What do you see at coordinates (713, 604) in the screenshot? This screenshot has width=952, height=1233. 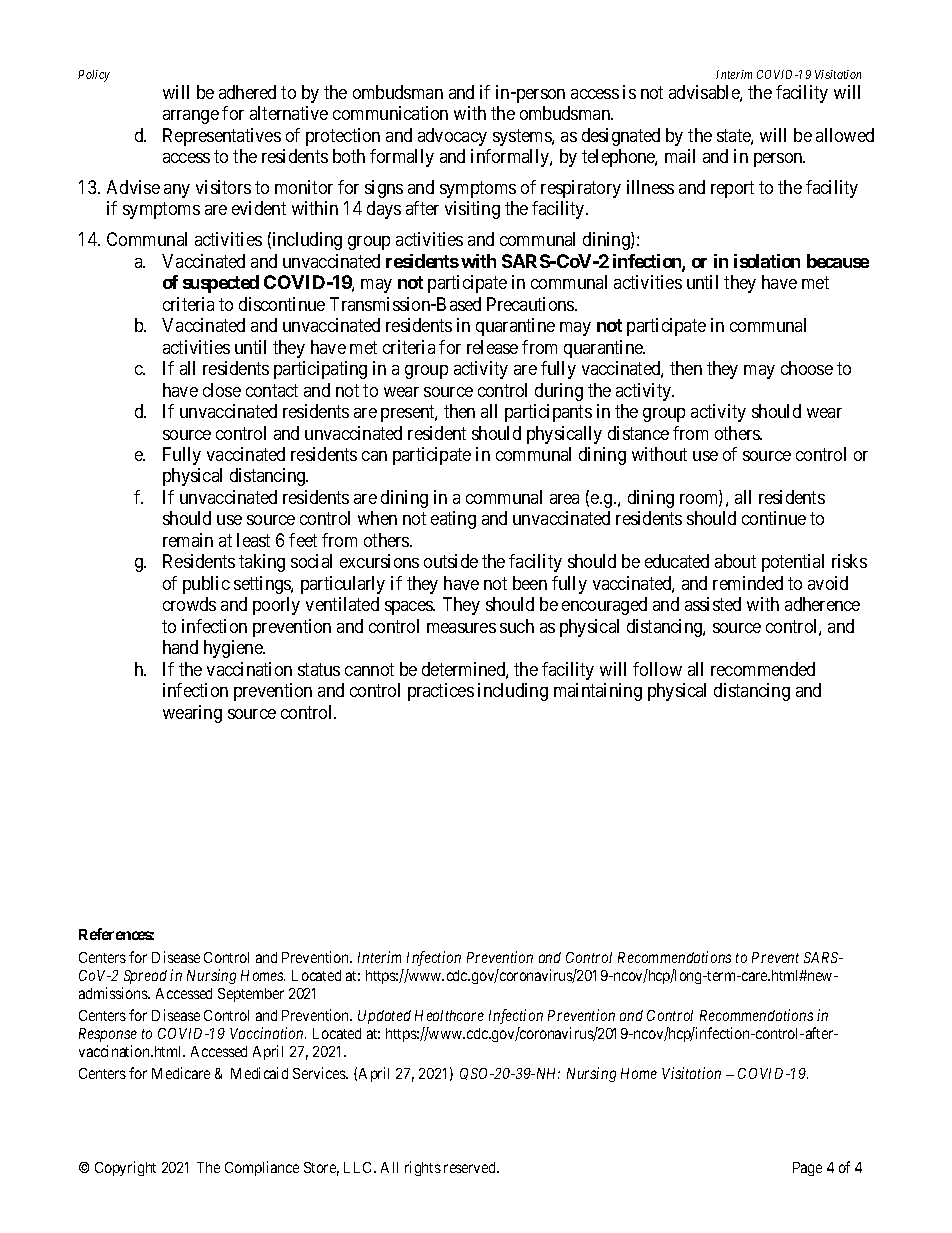 I see `assisted` at bounding box center [713, 604].
